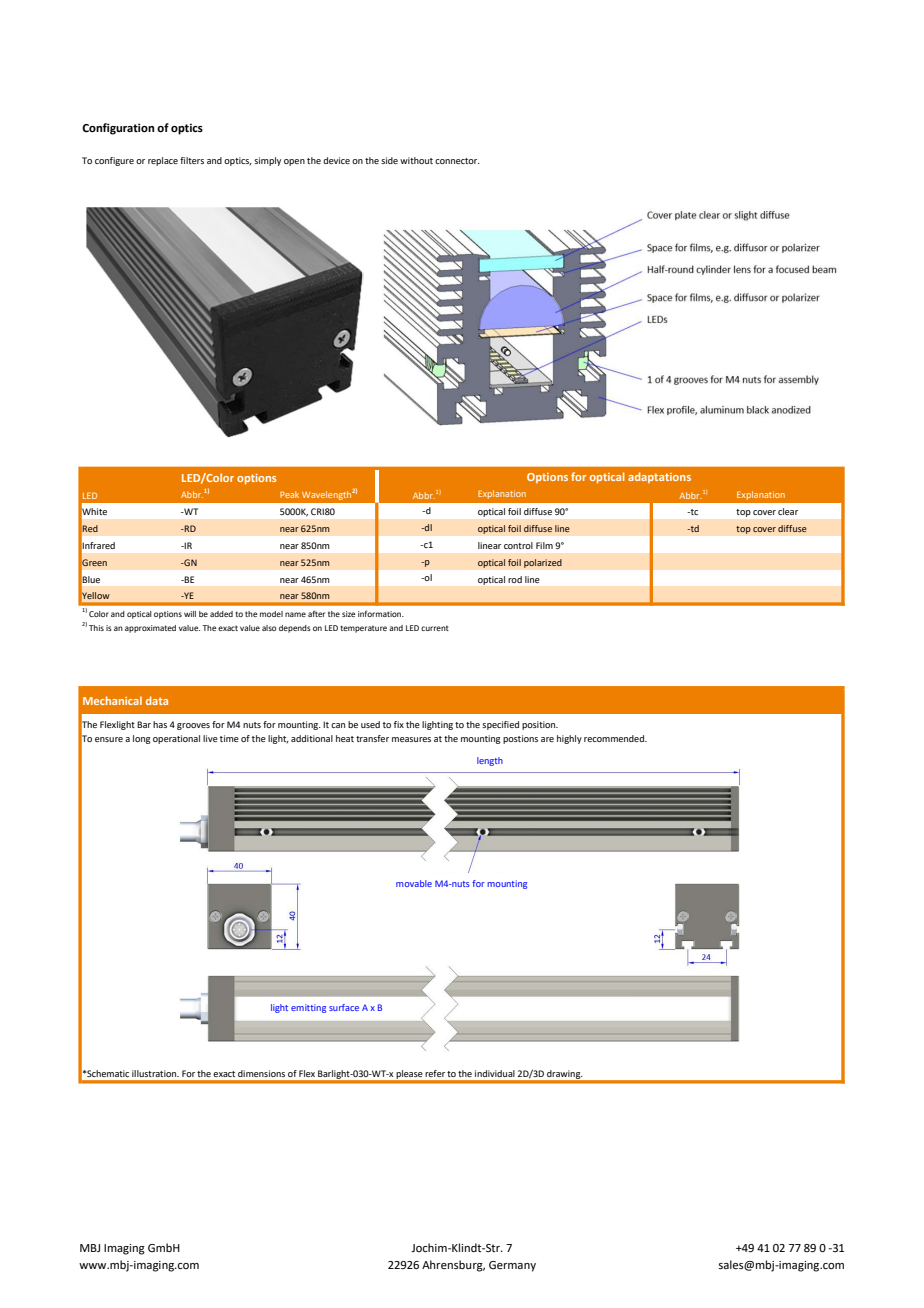 This image has height=1308, width=924. What do you see at coordinates (155, 1073) in the image?
I see `illustration` at bounding box center [155, 1073].
